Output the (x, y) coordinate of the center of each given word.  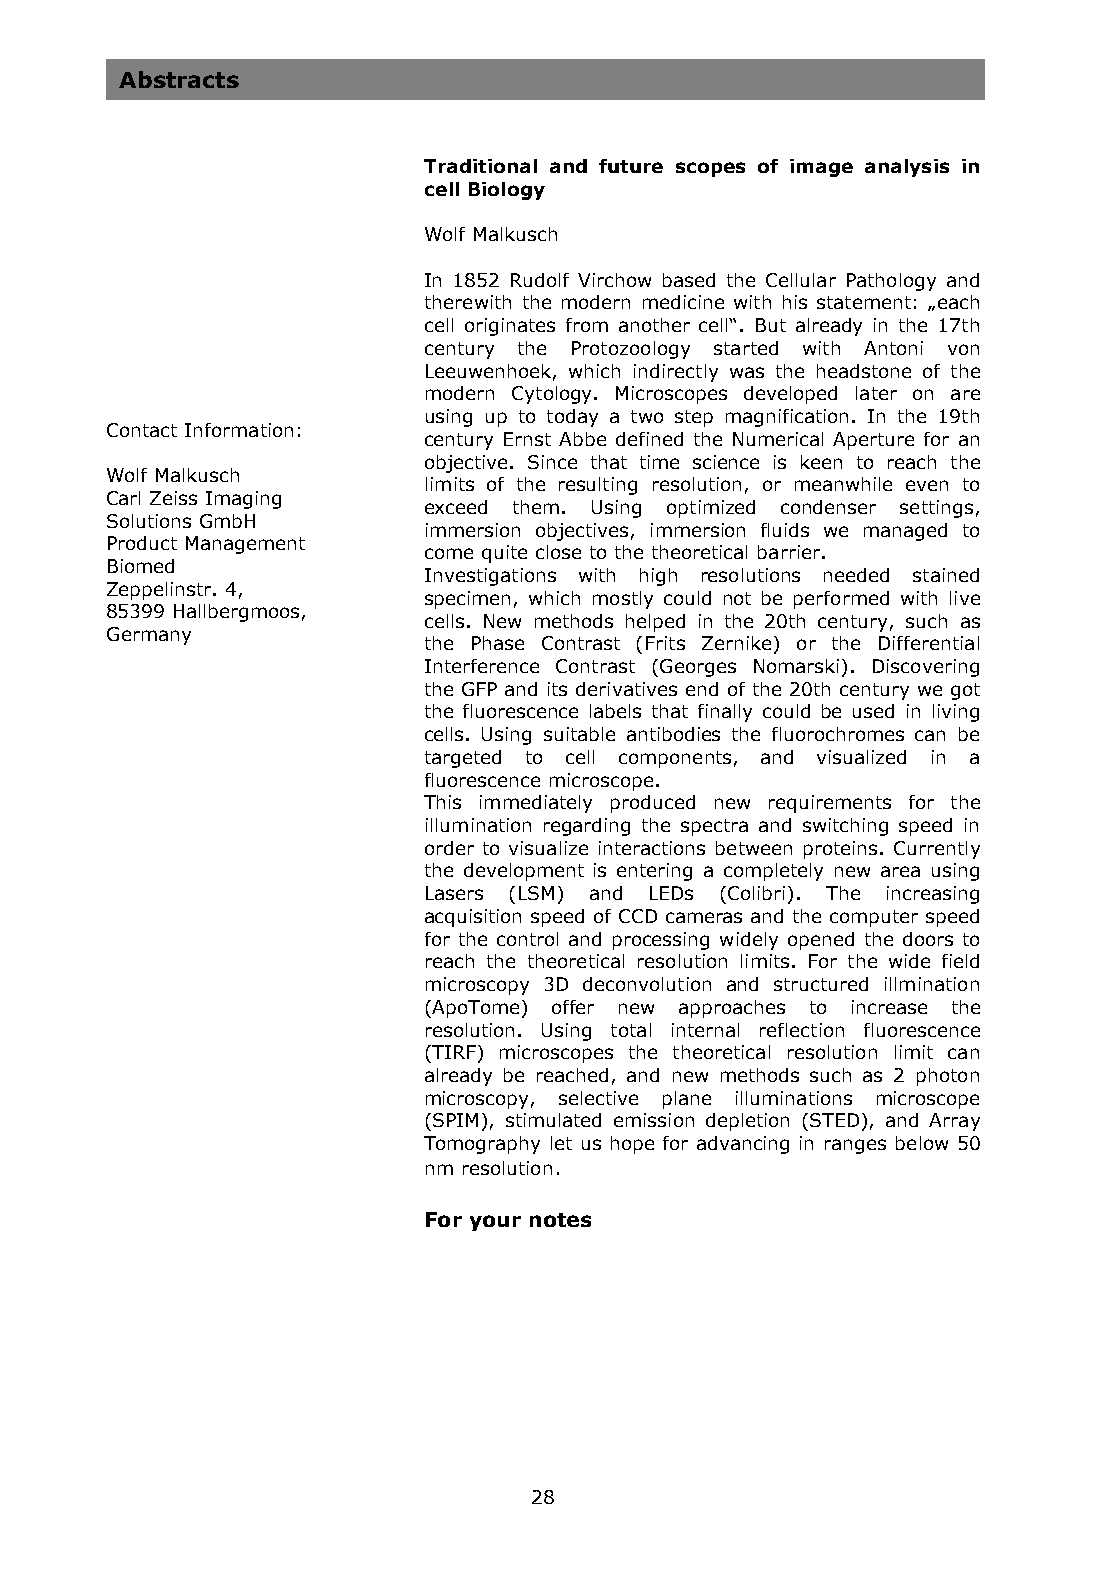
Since (552, 462)
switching (845, 827)
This (442, 802)
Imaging (243, 500)
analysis (907, 168)
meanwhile (843, 484)
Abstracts (179, 79)
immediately (536, 804)
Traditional (480, 166)
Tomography (482, 1145)
